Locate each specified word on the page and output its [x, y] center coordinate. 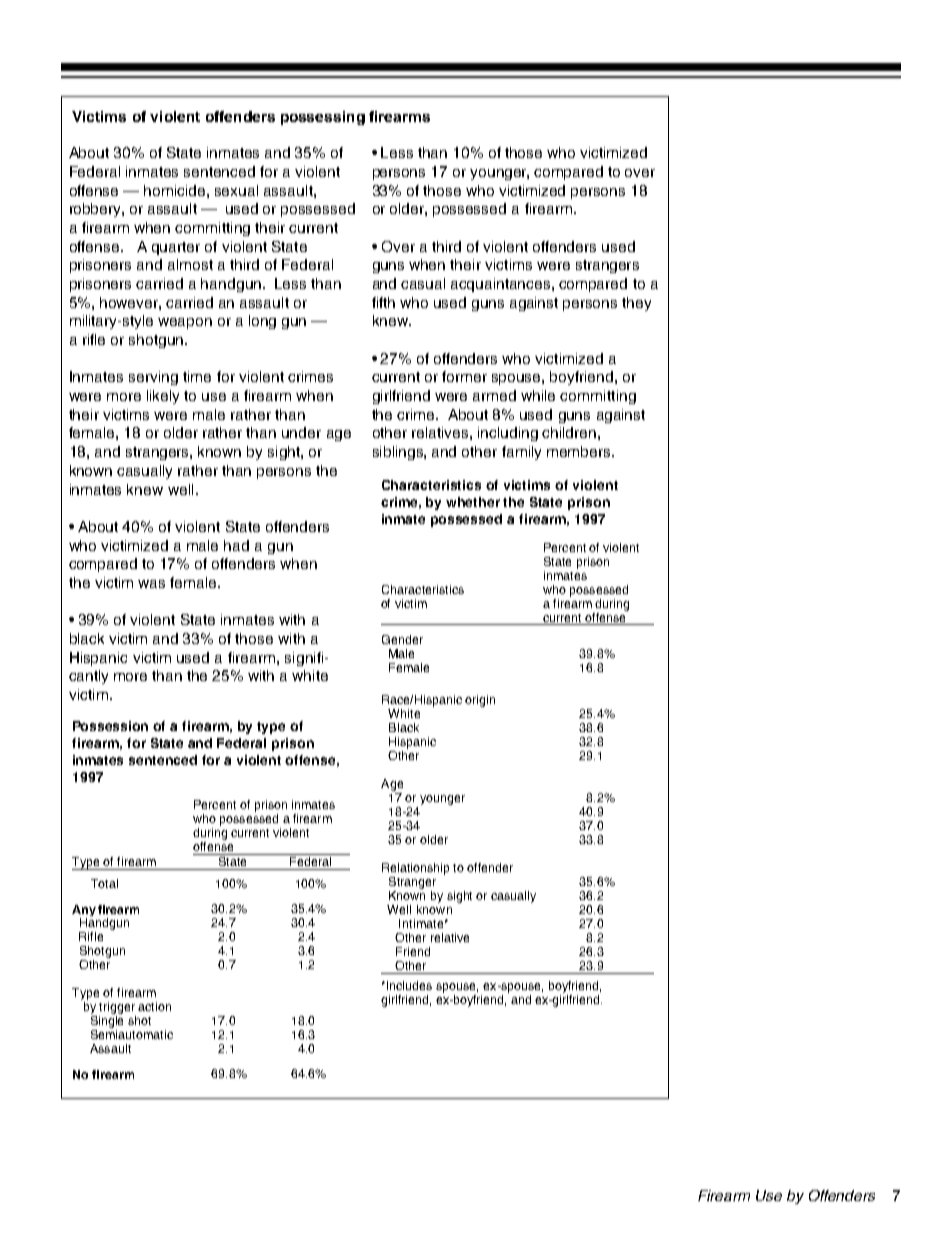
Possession [110, 726]
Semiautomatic [132, 1034]
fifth [383, 302]
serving [153, 378]
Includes [409, 985]
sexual [236, 190]
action [154, 1006]
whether [473, 502]
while [538, 395]
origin [480, 701]
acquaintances [502, 285]
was [151, 584]
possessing [323, 118]
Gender [402, 639]
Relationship [415, 869]
